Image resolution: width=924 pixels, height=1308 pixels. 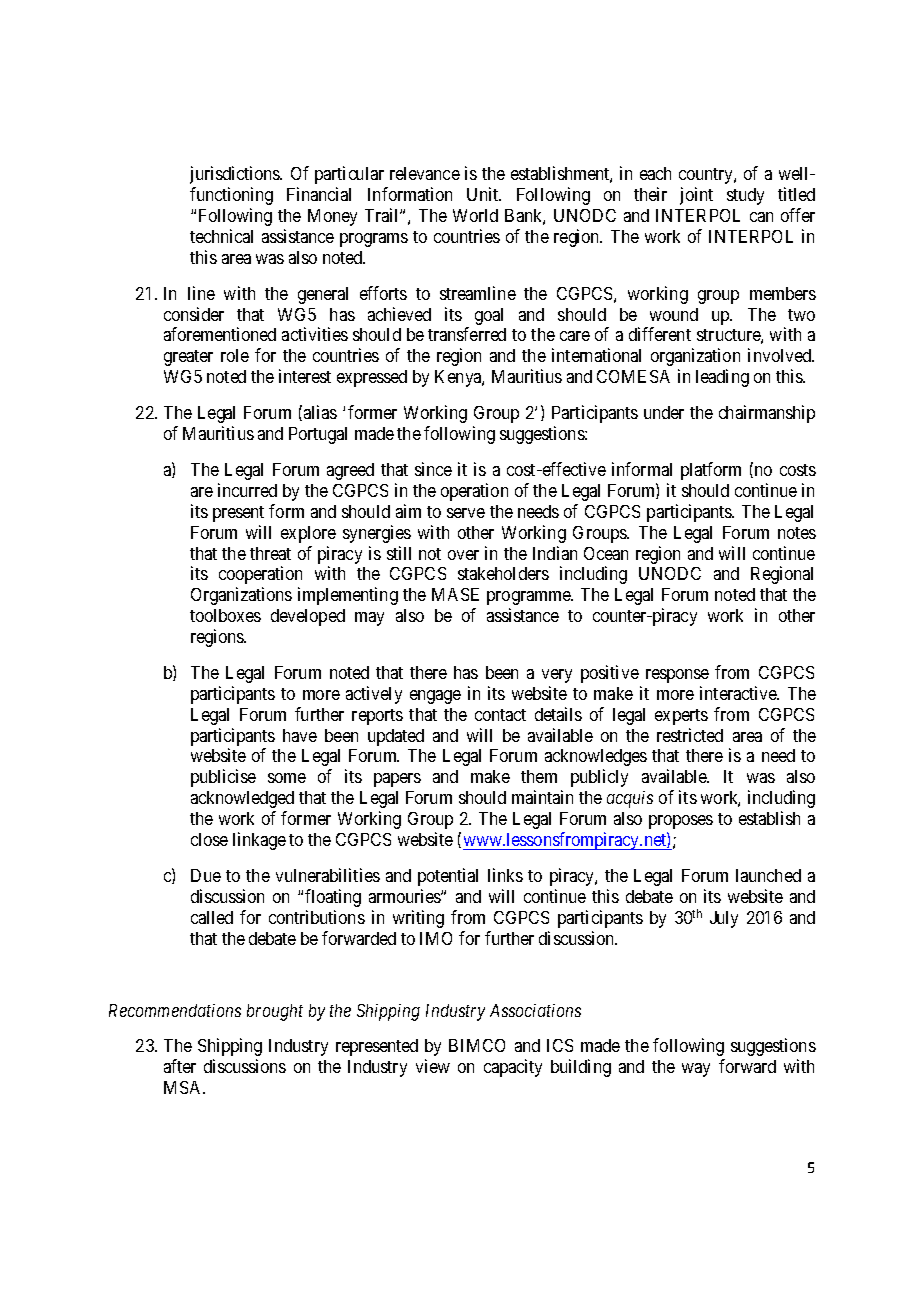 I want to click on study, so click(x=745, y=196).
